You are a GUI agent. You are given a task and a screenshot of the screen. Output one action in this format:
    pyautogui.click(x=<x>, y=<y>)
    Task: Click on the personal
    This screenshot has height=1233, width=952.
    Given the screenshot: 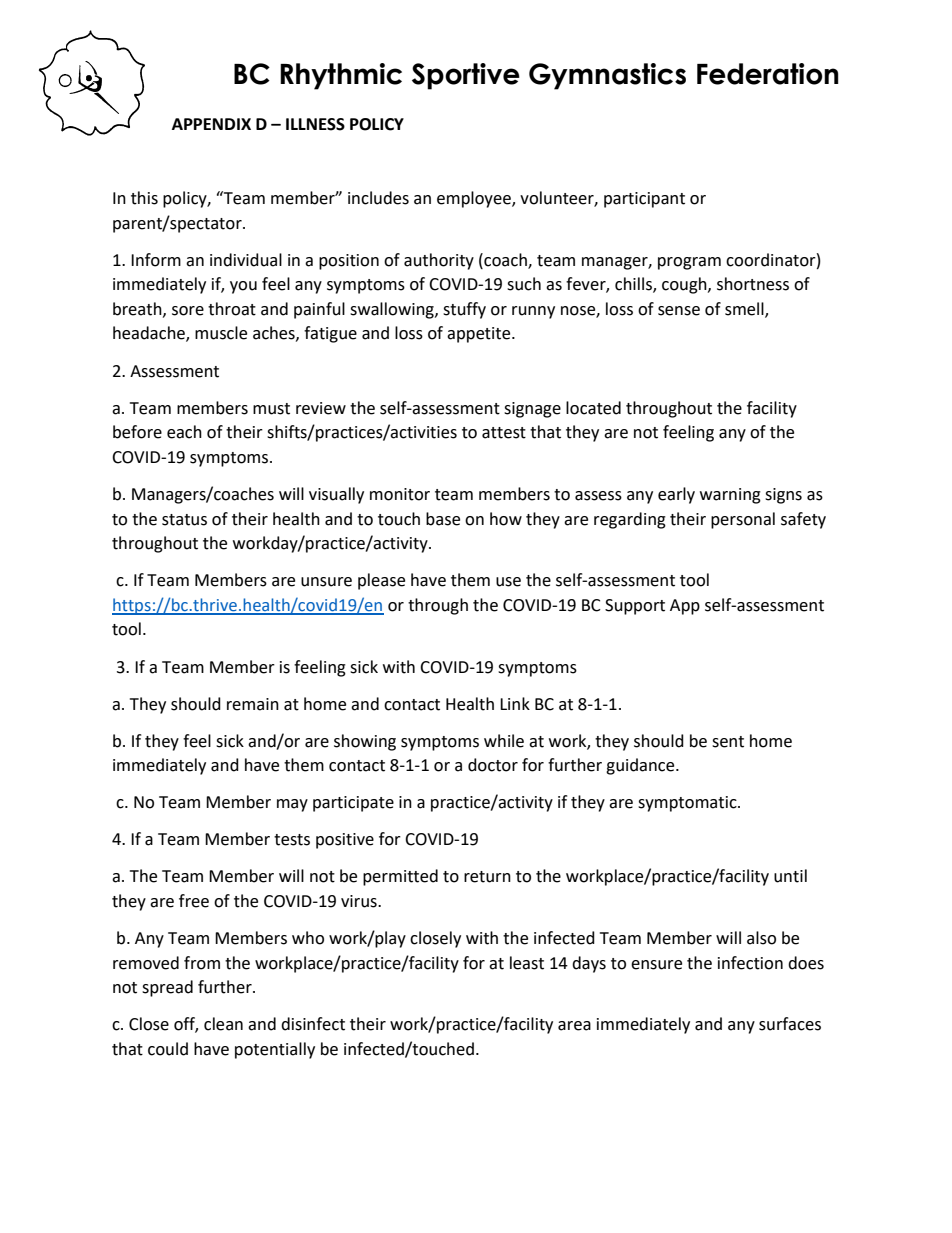 What is the action you would take?
    pyautogui.click(x=743, y=520)
